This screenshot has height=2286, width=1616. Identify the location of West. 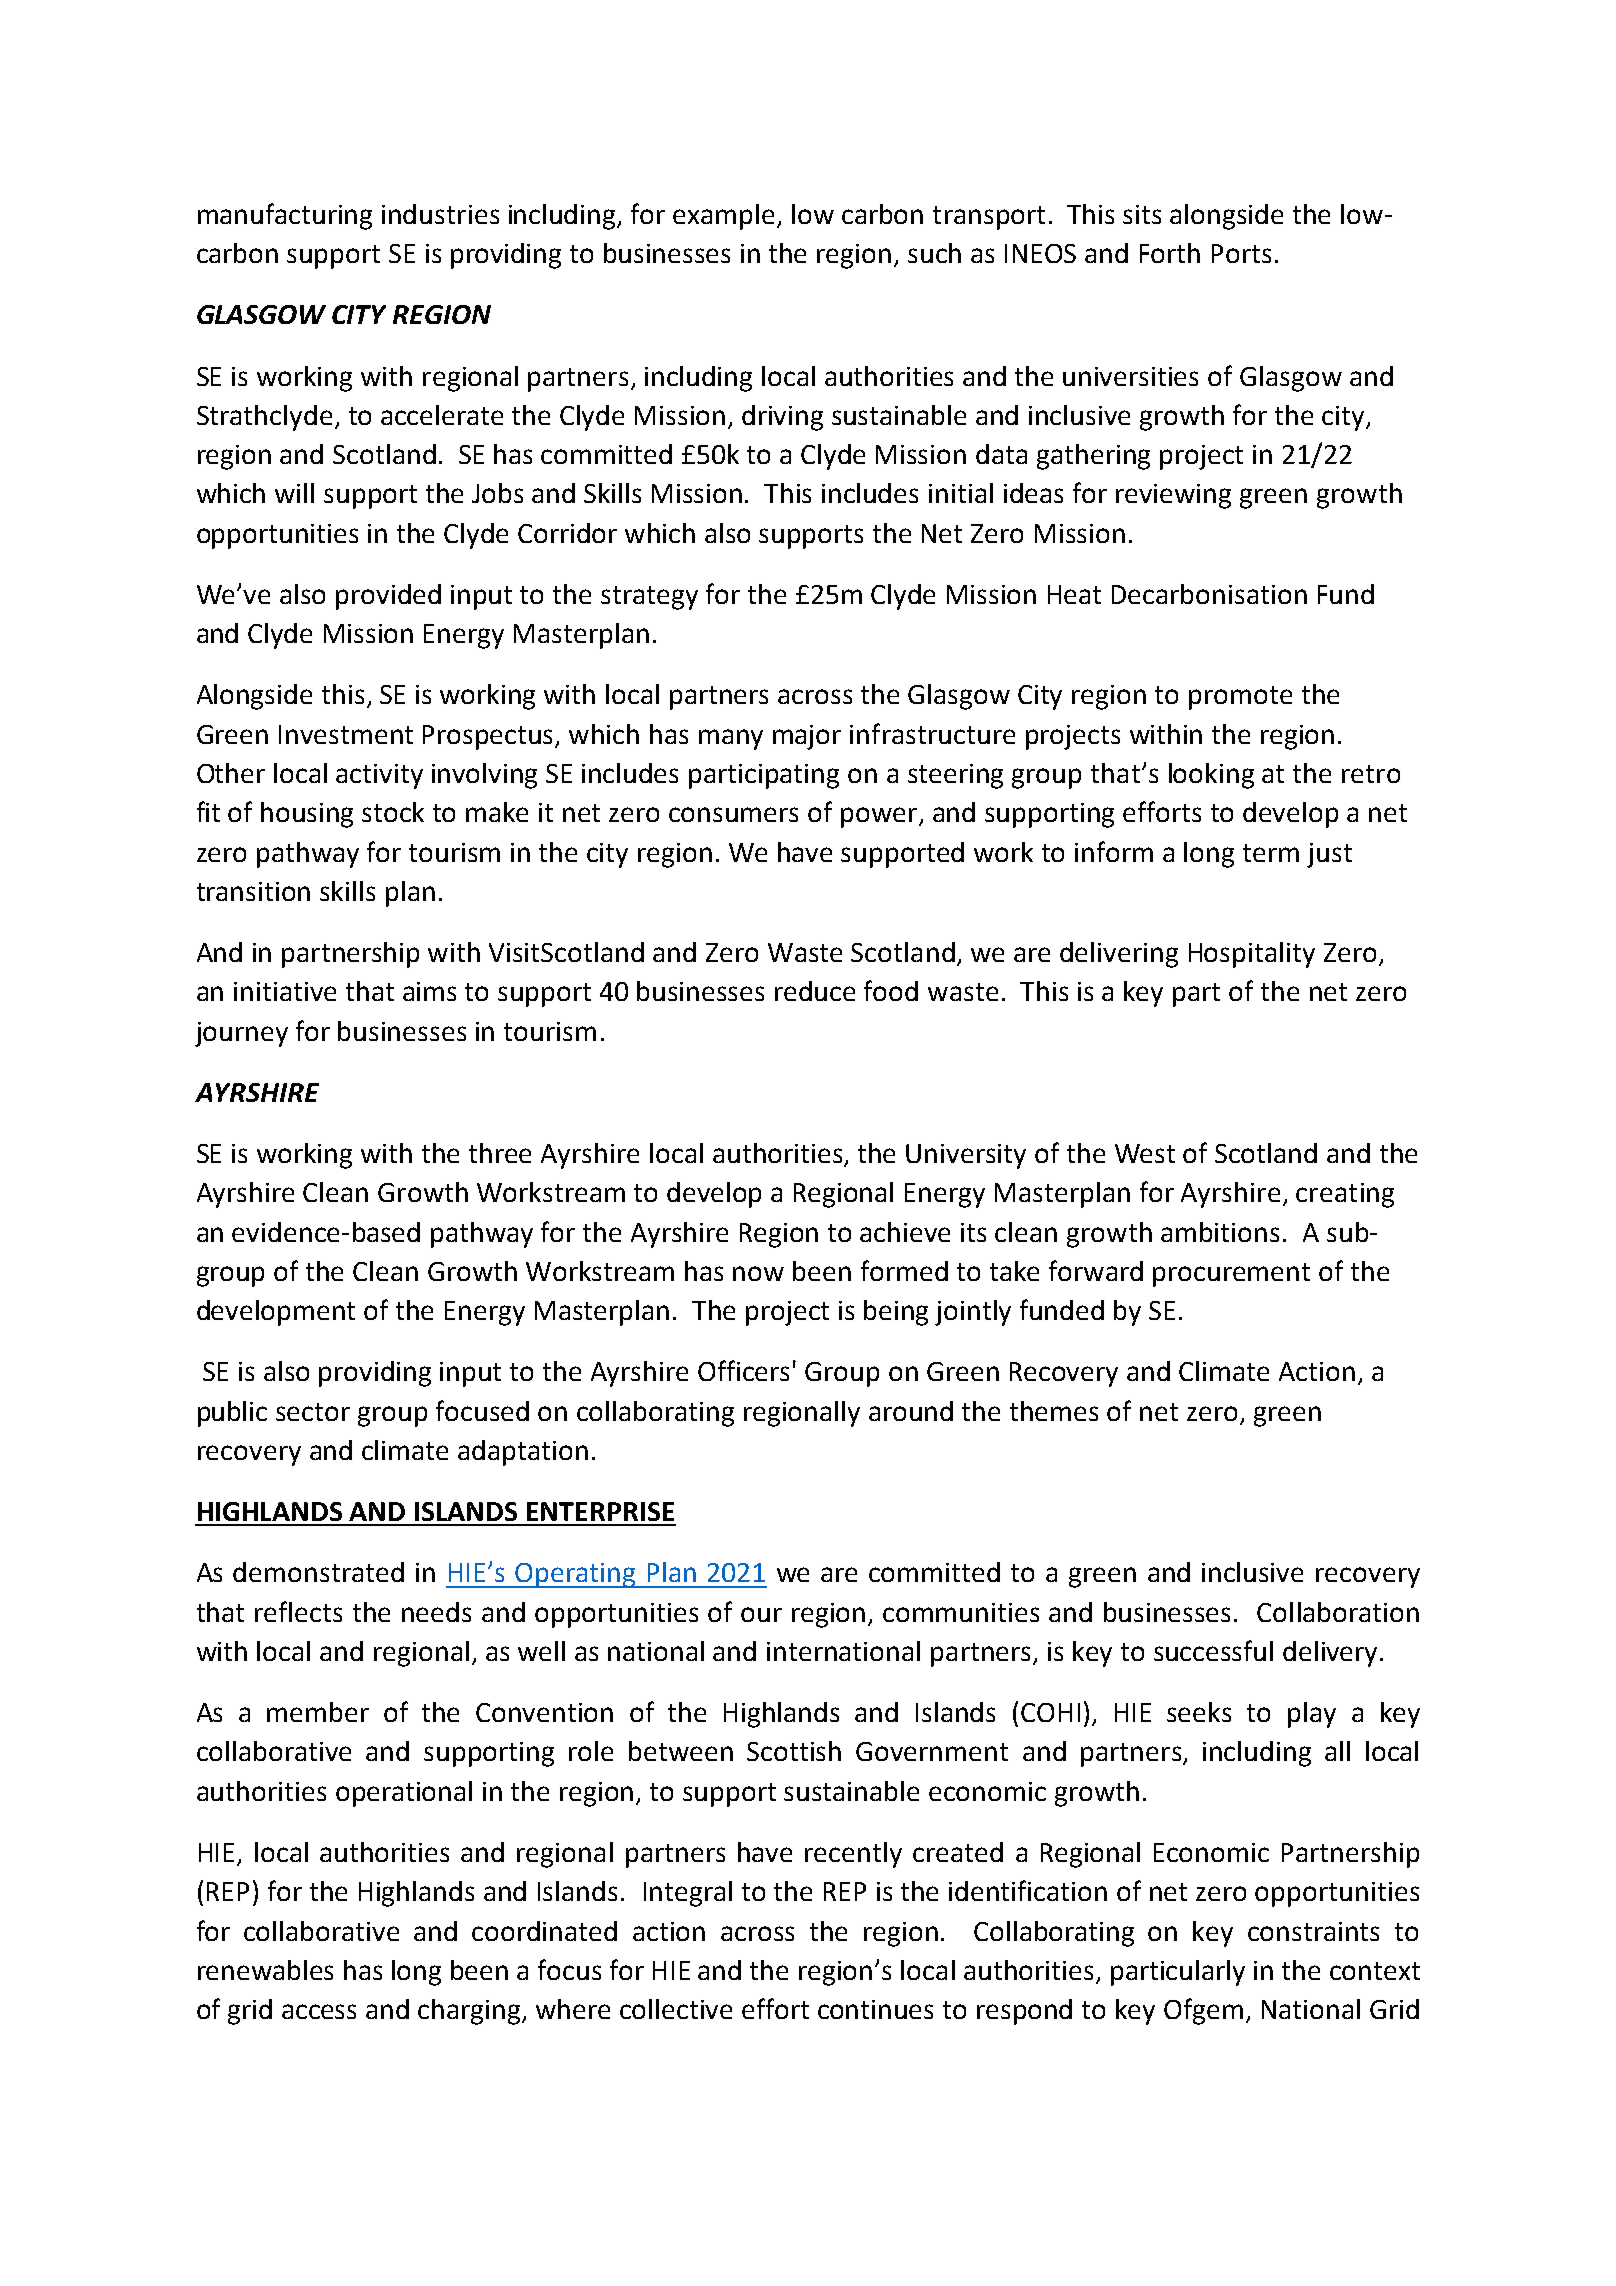
(1145, 1153).
